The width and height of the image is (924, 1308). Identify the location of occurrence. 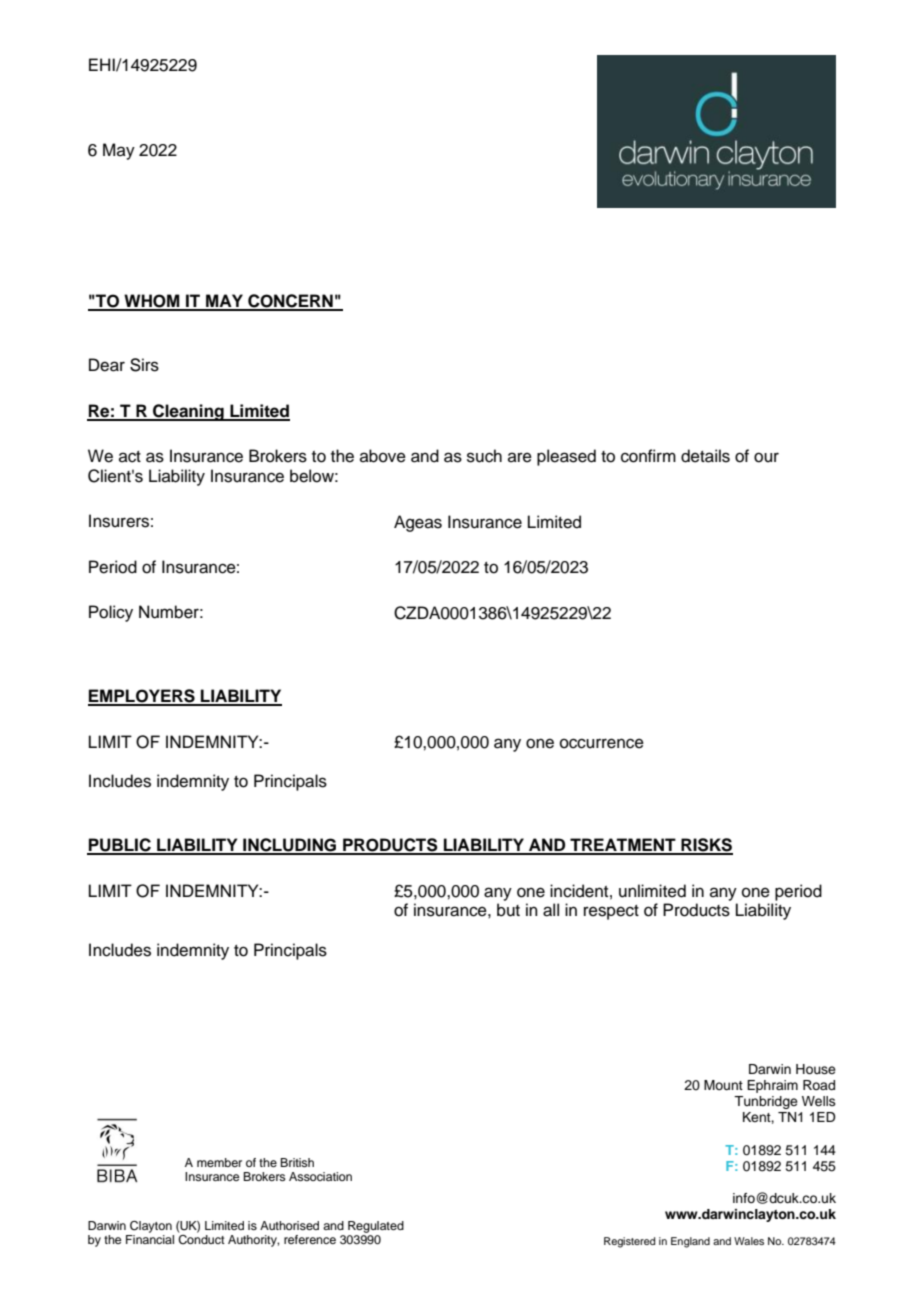
(602, 743).
